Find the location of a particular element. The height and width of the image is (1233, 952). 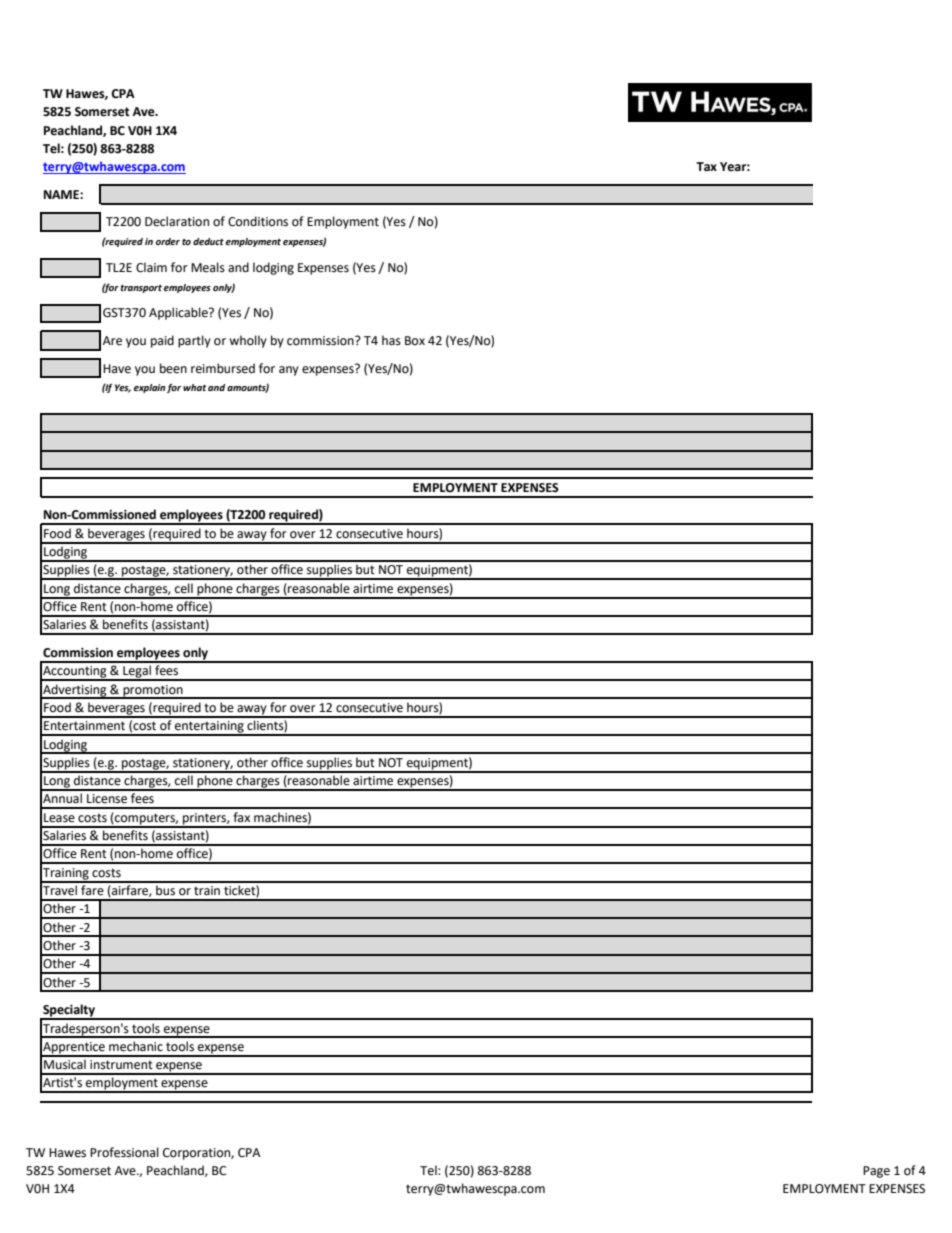

Conditions is located at coordinates (258, 221).
